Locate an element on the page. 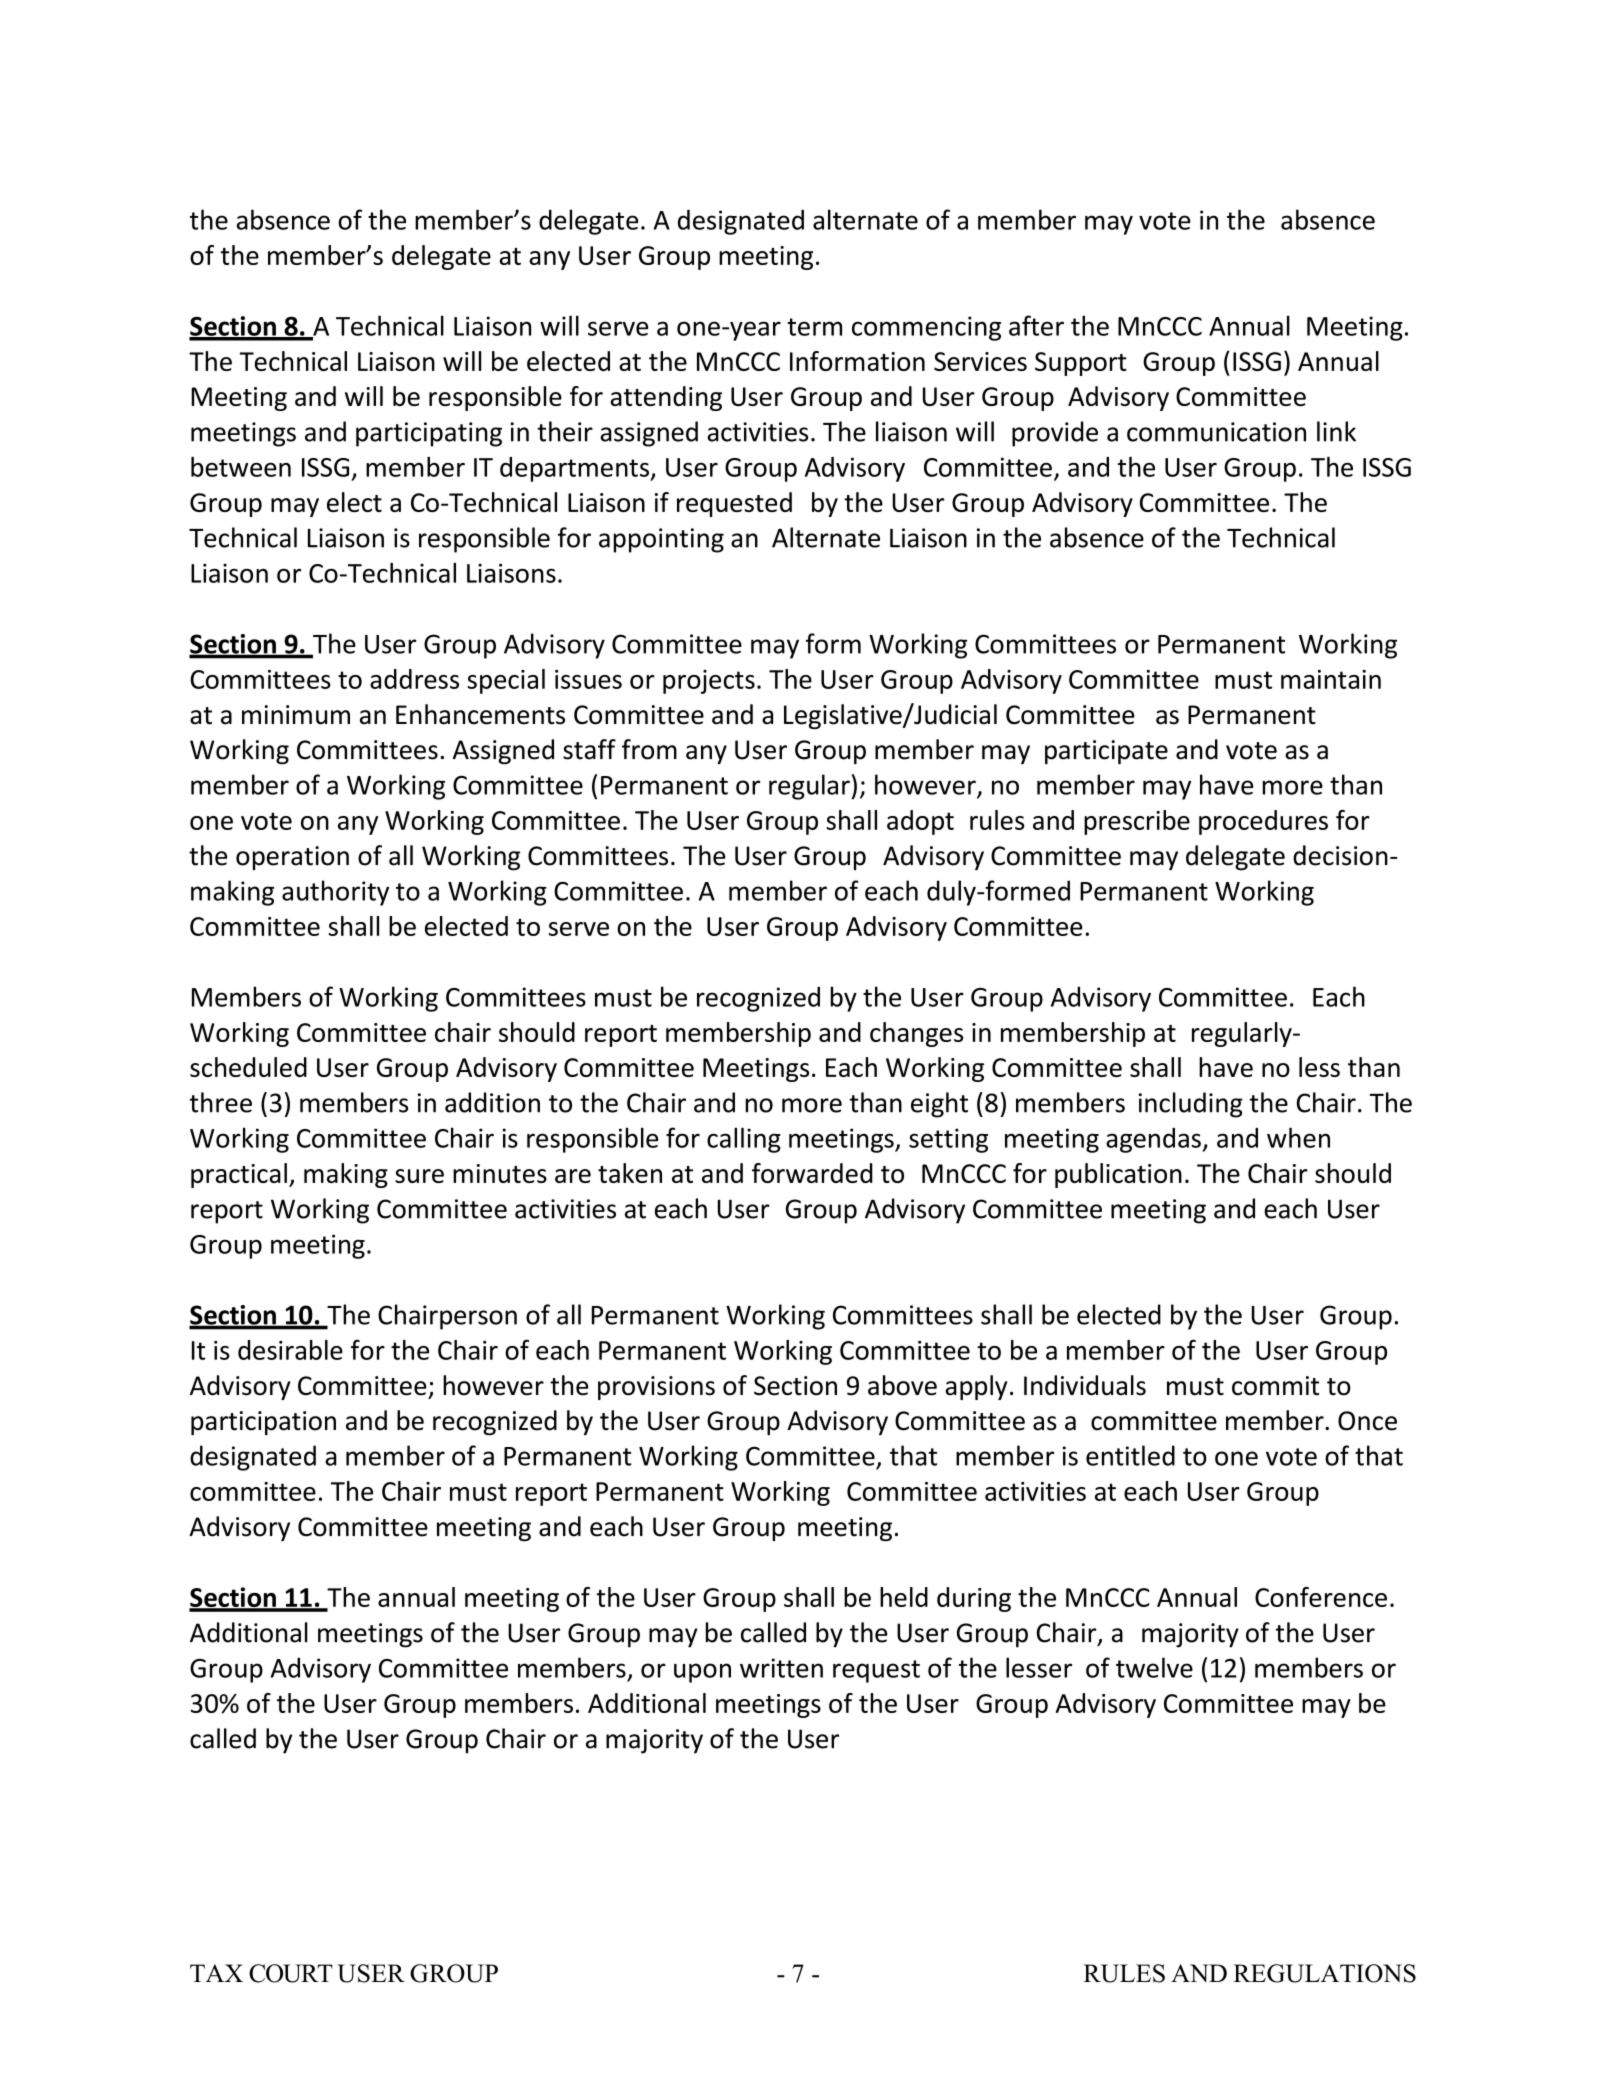 The image size is (1610, 2083). above is located at coordinates (902, 1385).
